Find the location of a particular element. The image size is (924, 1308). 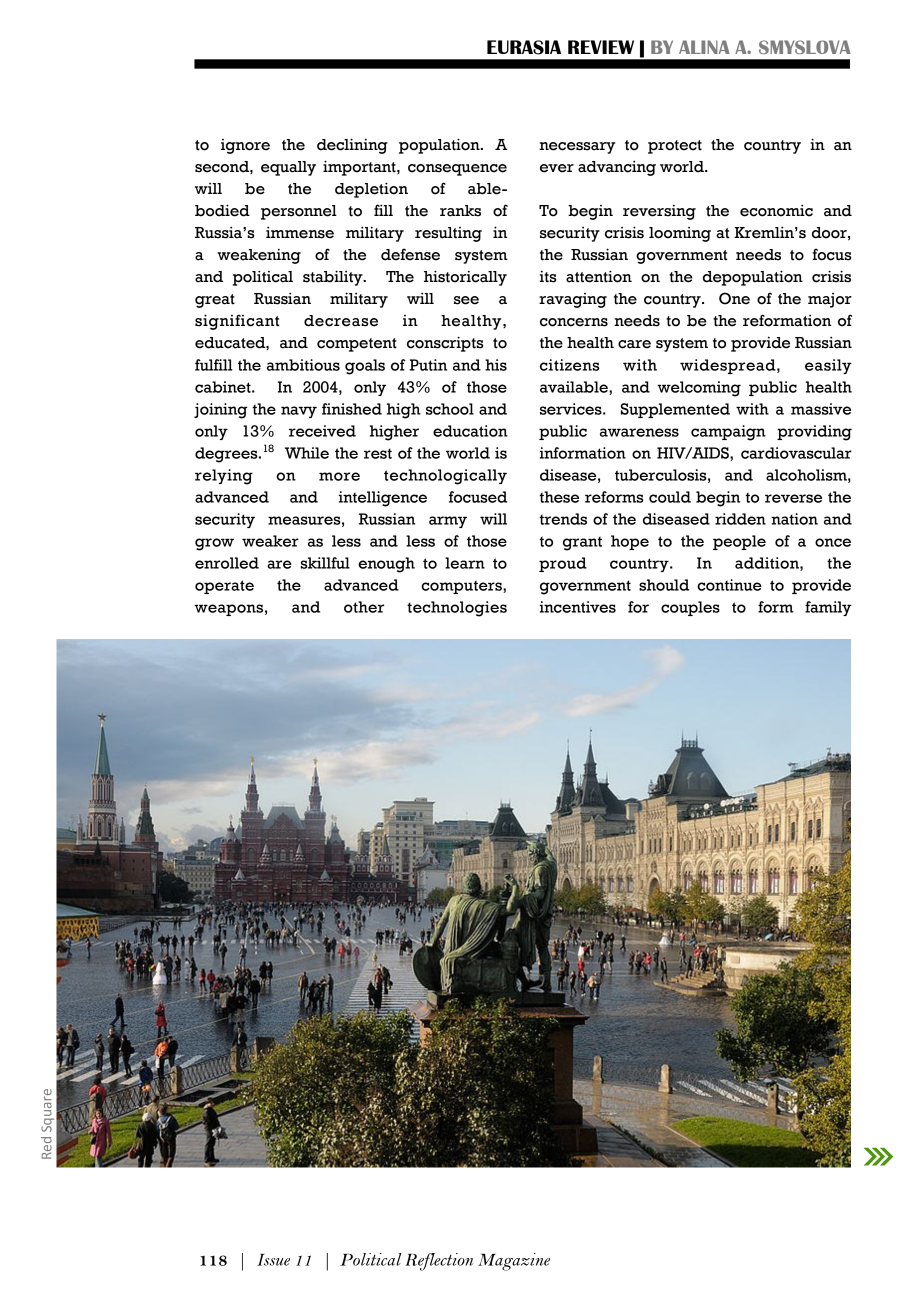

incentives is located at coordinates (578, 607).
